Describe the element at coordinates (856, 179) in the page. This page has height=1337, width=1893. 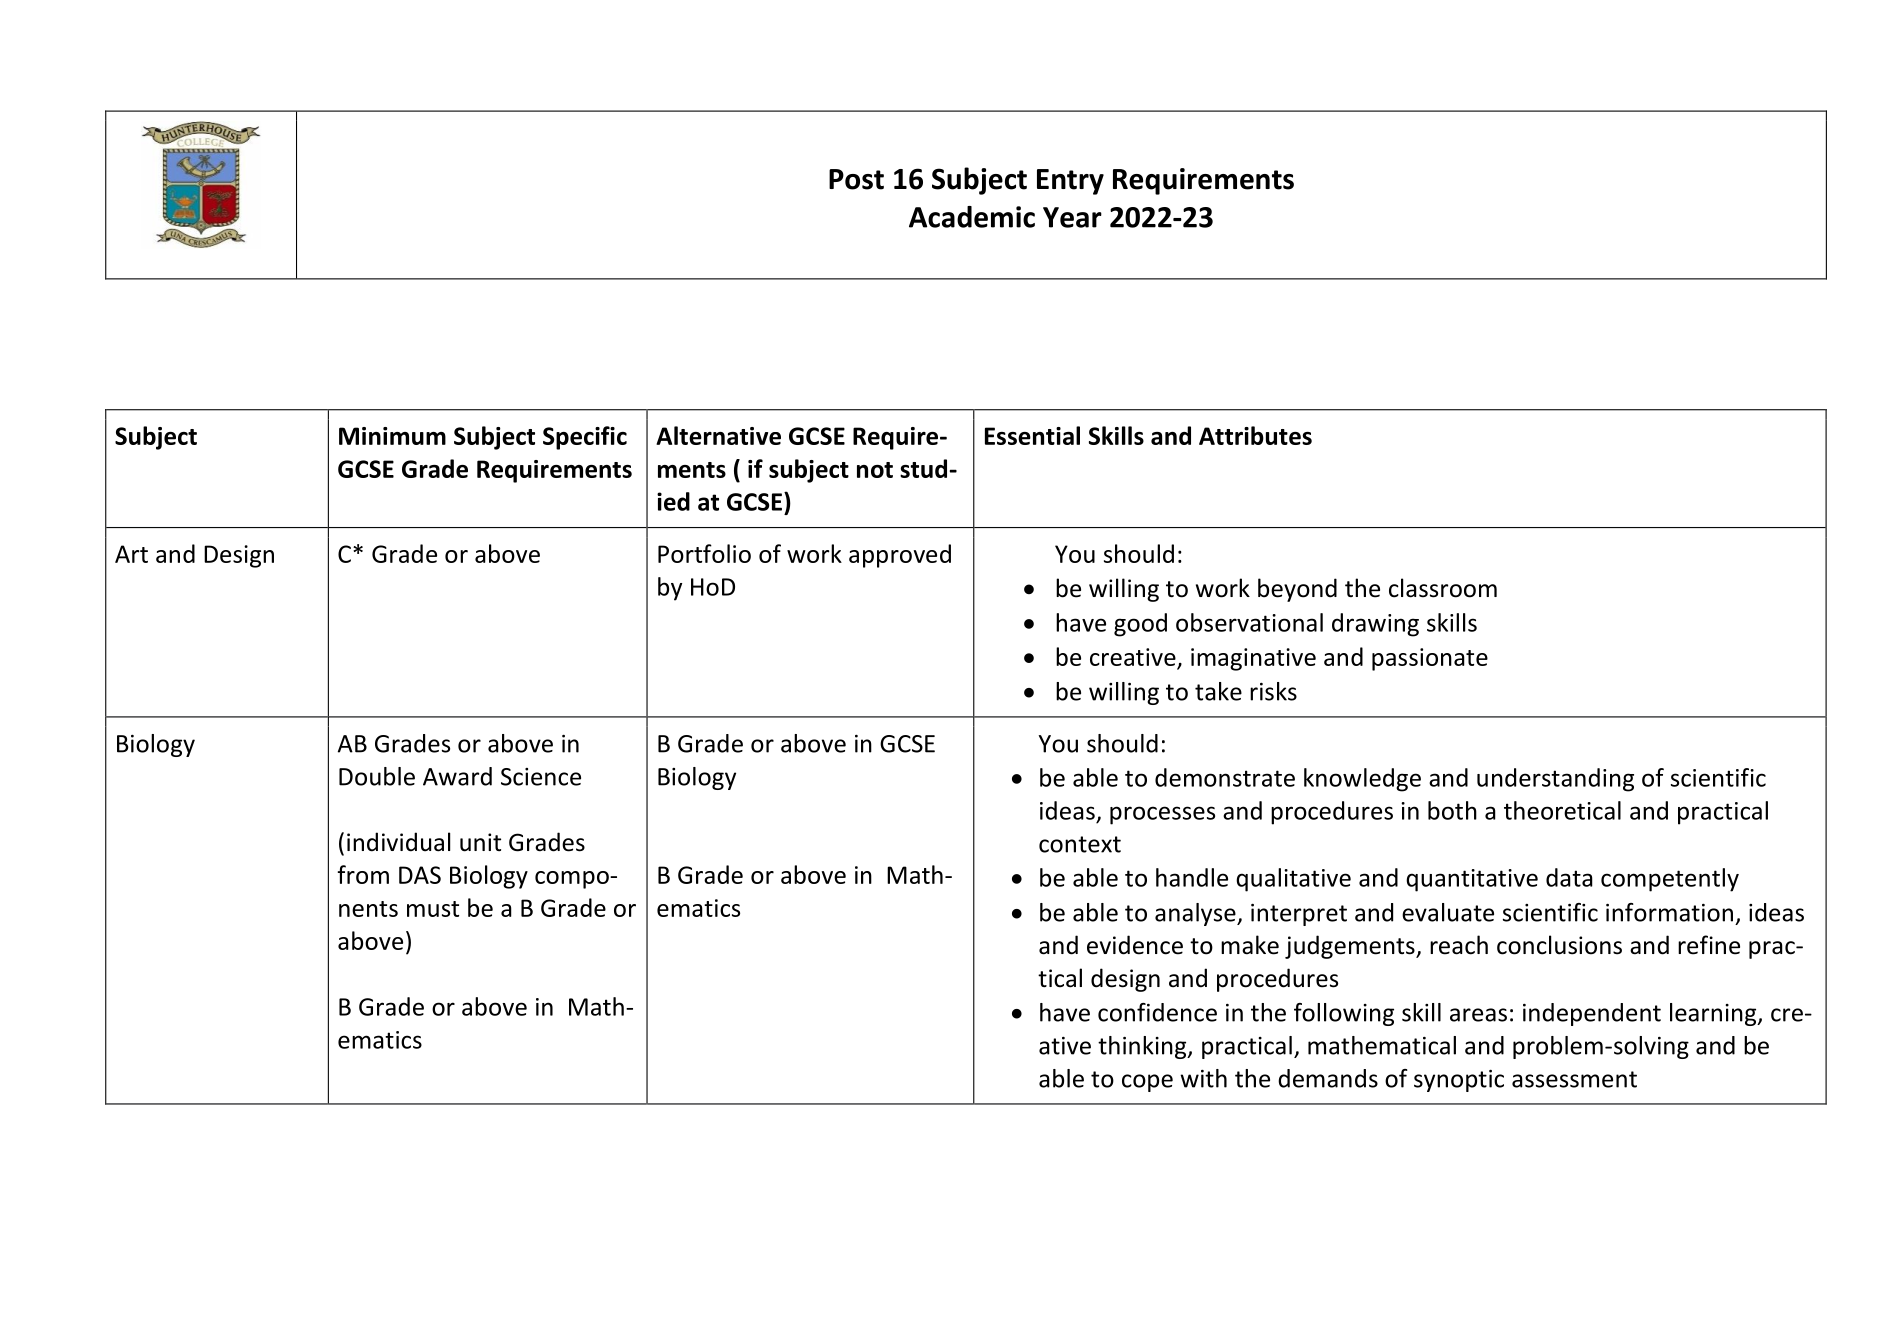
I see `Post` at that location.
